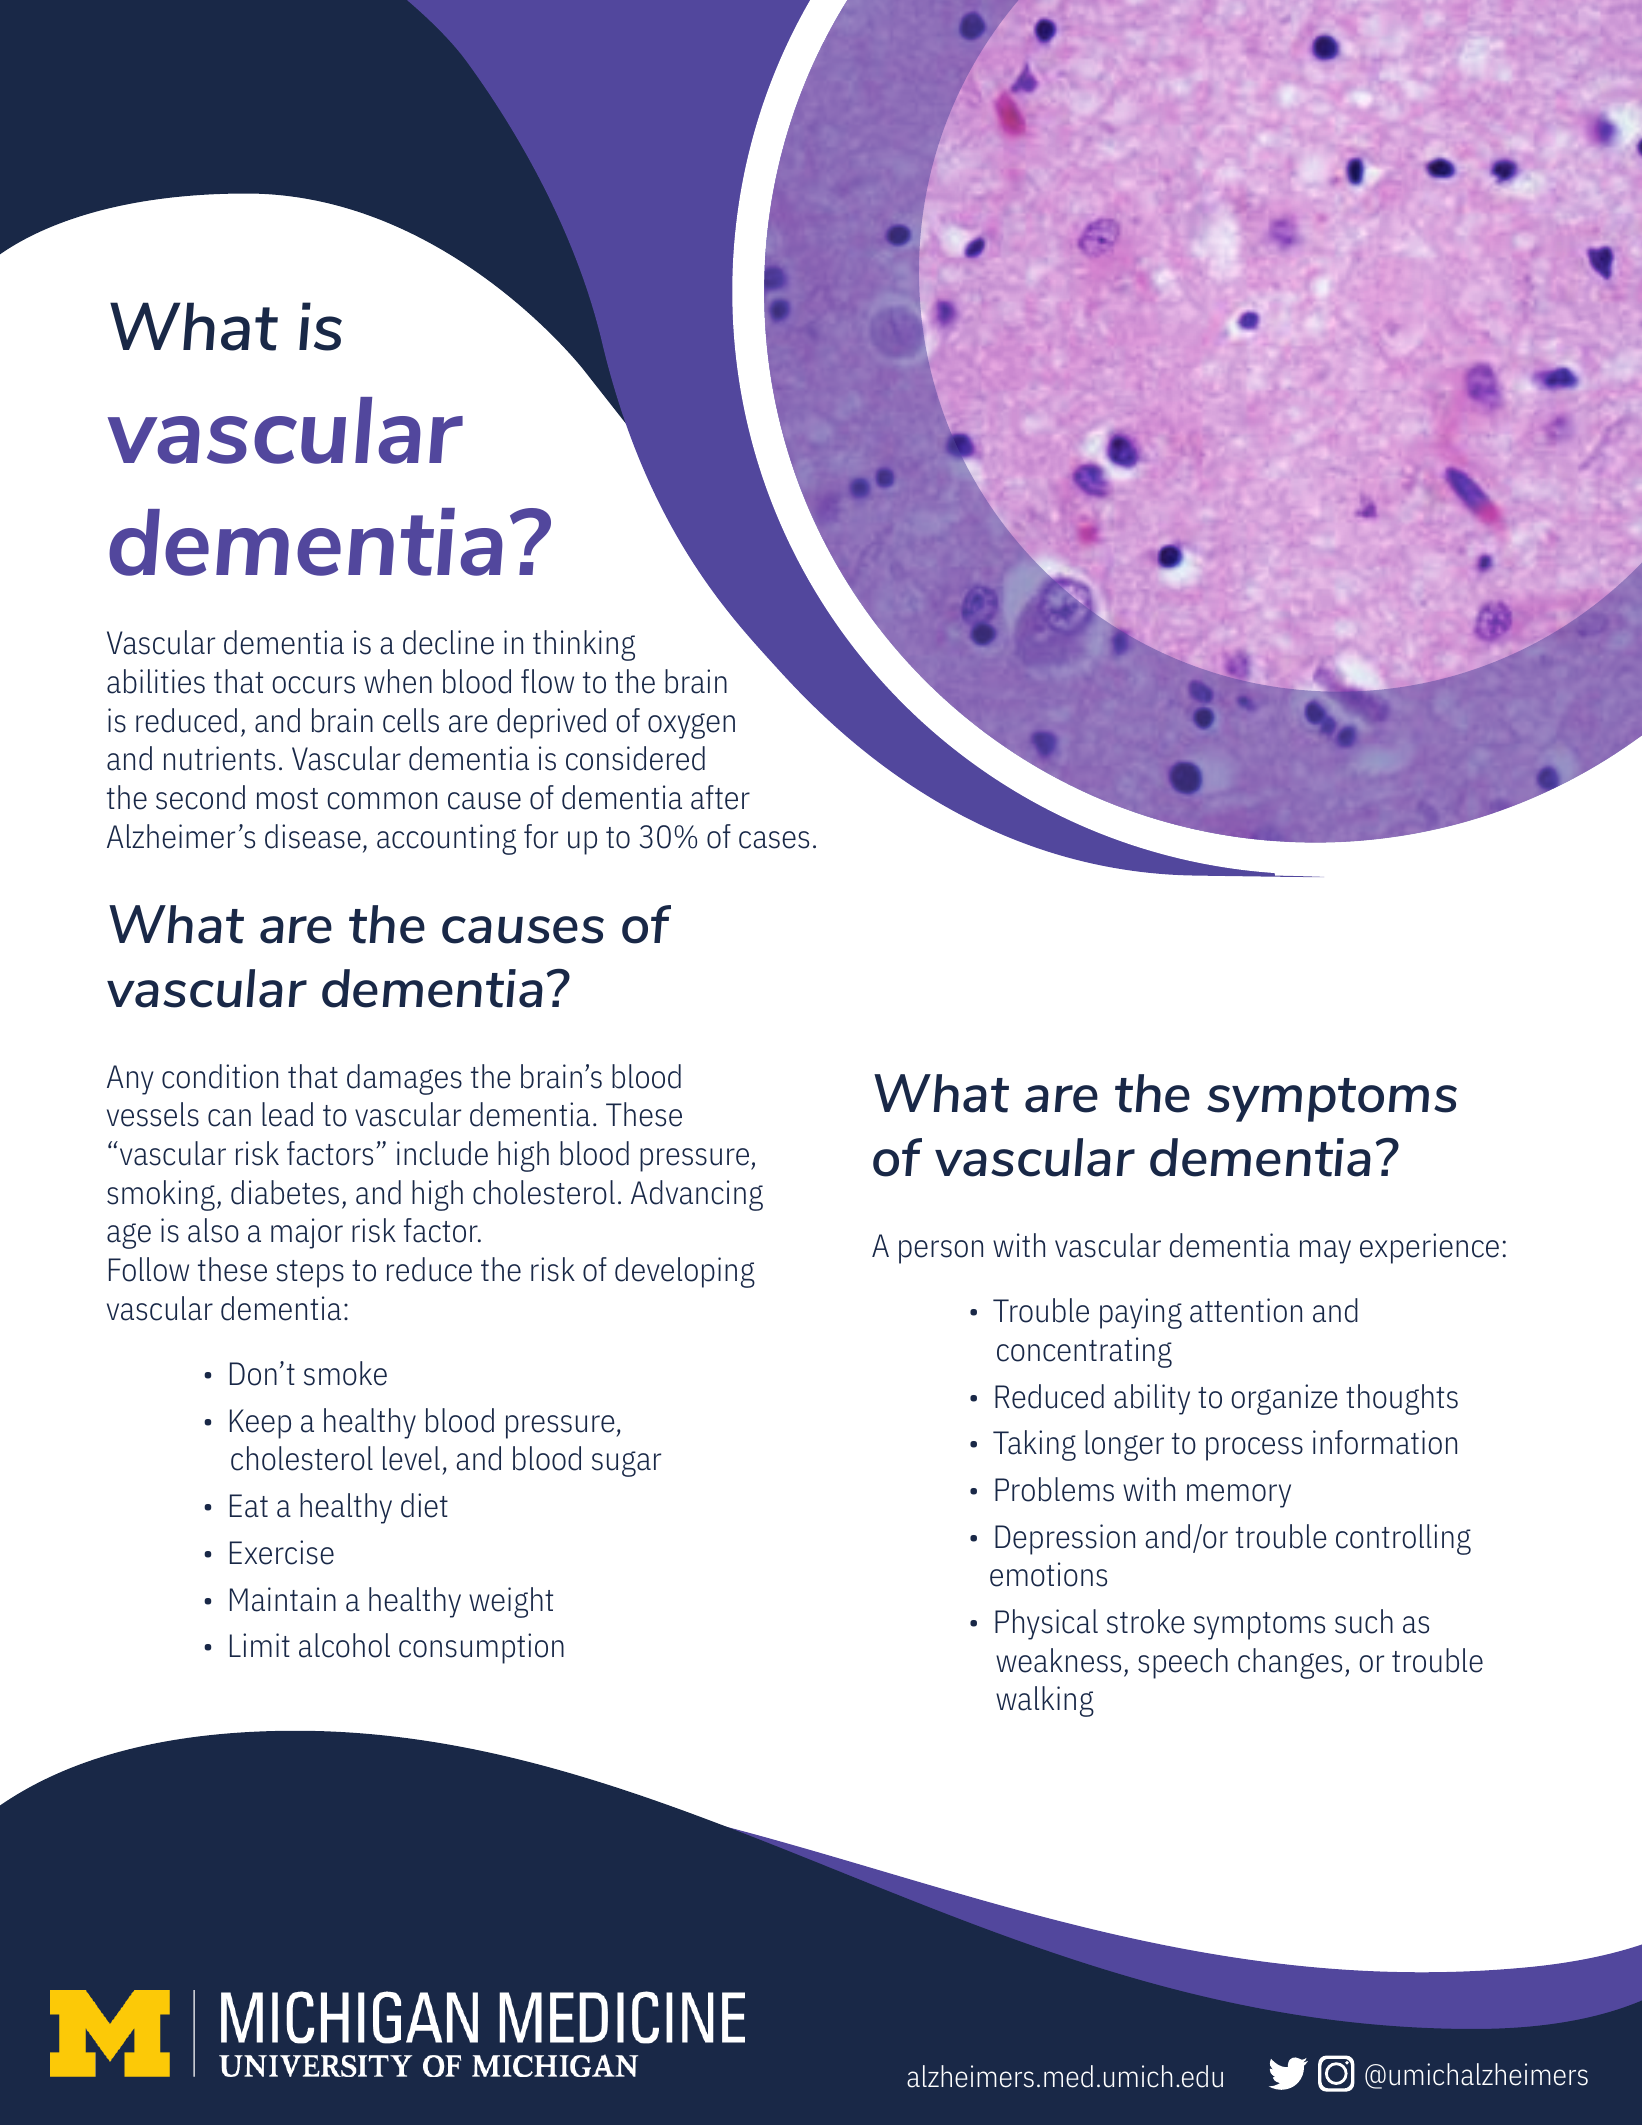 The height and width of the page is (2125, 1642). Describe the element at coordinates (1246, 1310) in the page. I see `attention` at that location.
